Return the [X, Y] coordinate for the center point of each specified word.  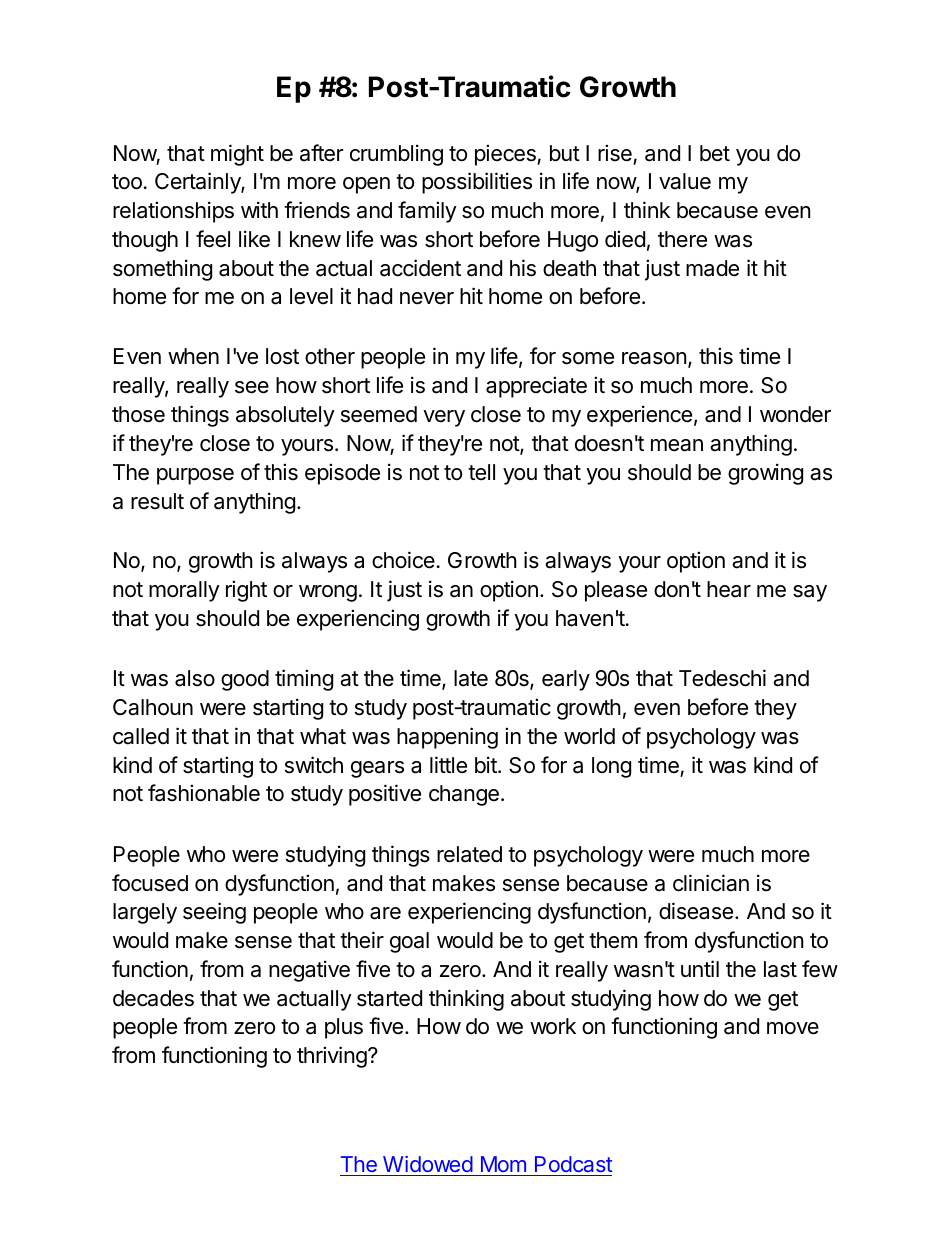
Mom [503, 1164]
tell [481, 472]
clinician [711, 883]
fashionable [204, 793]
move [793, 1028]
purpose [195, 476]
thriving [333, 1057]
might [237, 155]
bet [715, 153]
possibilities [477, 183]
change [464, 795]
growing [765, 474]
